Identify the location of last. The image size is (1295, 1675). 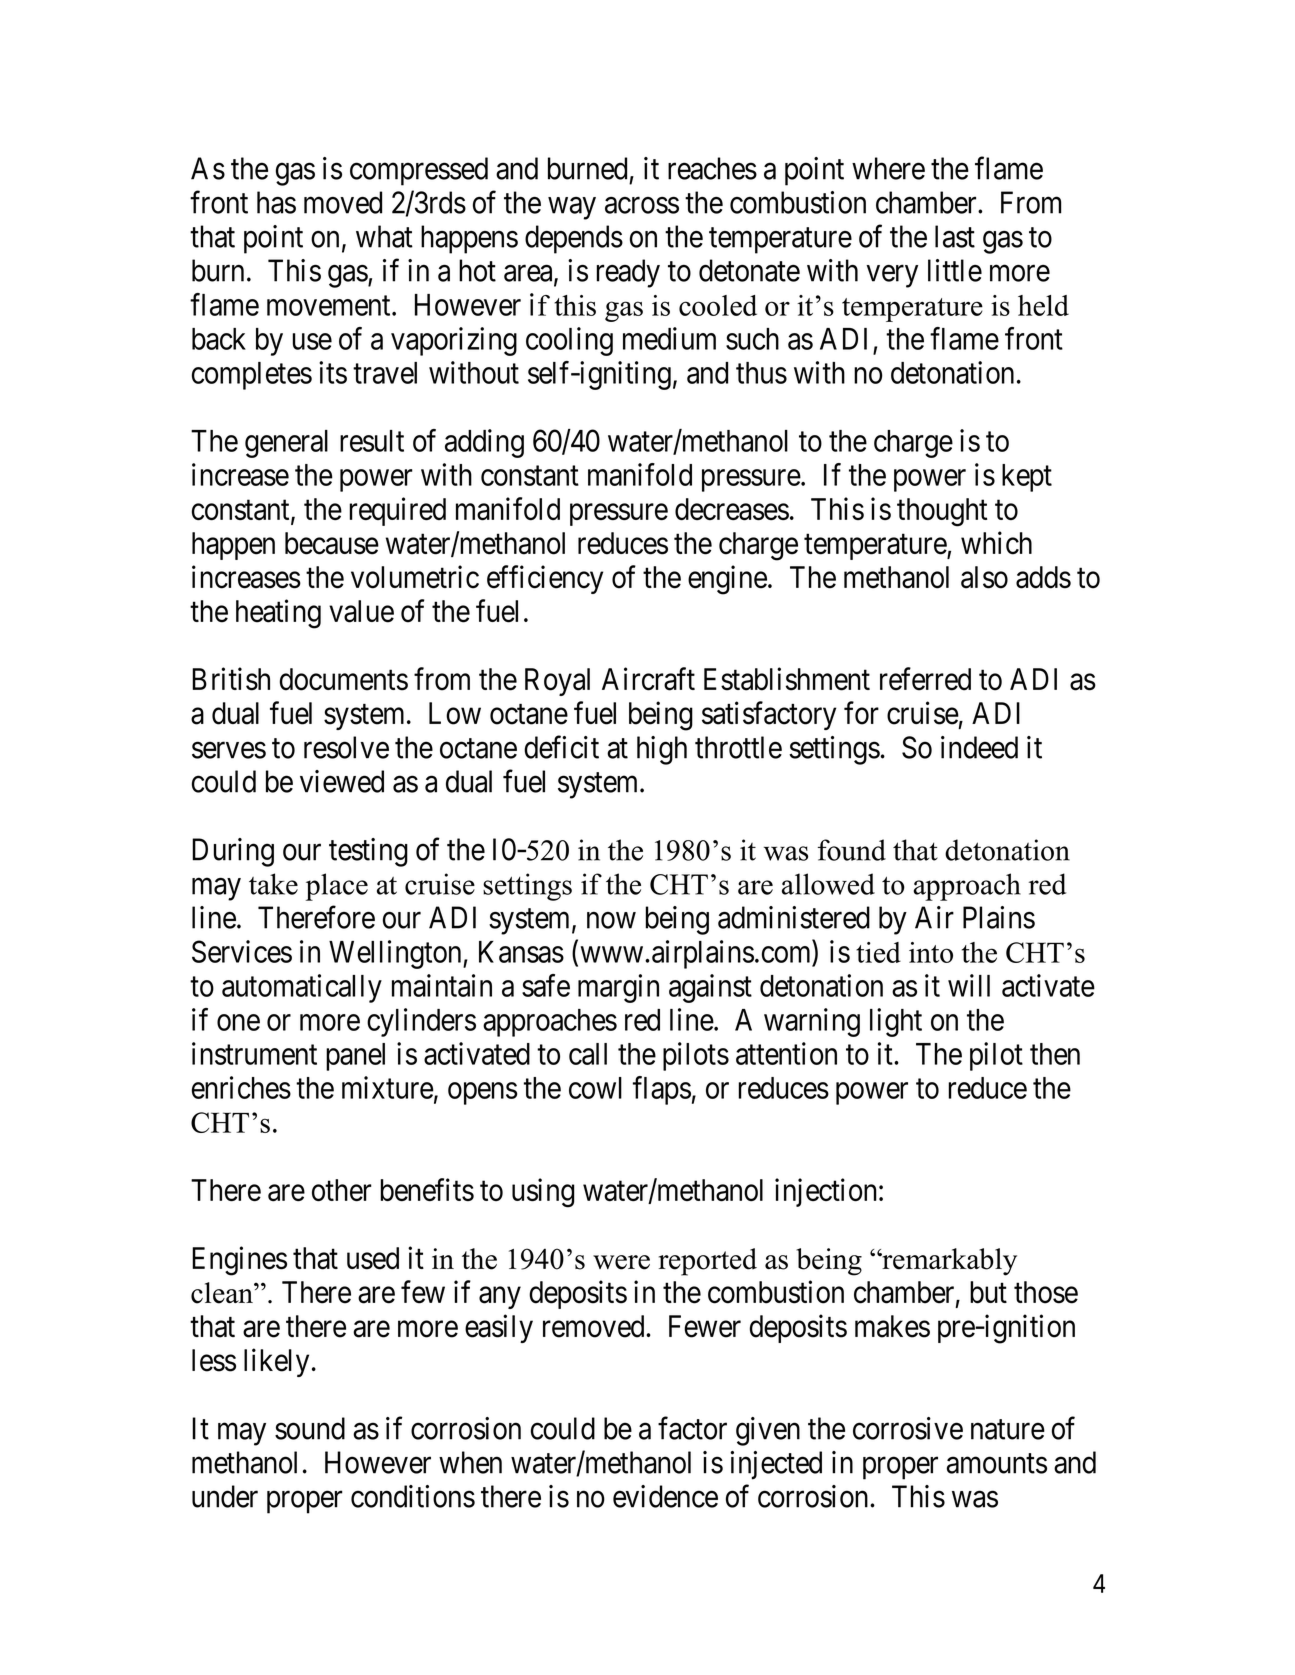
(955, 236).
